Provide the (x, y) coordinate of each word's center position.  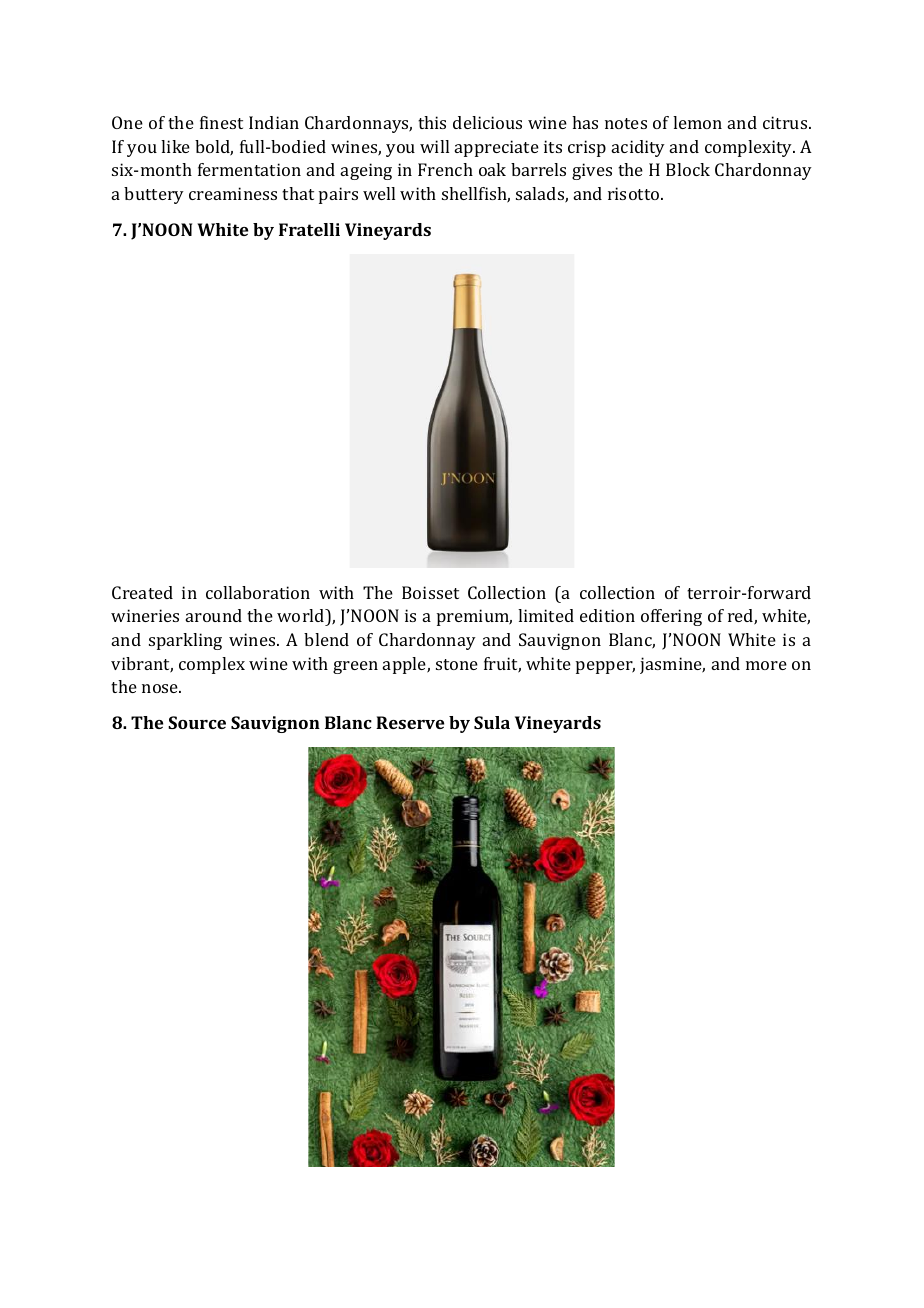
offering (671, 617)
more (766, 665)
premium (474, 617)
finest (221, 122)
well (379, 193)
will (434, 146)
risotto (635, 193)
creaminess (233, 193)
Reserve (410, 722)
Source (197, 722)
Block (688, 169)
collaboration (258, 592)
